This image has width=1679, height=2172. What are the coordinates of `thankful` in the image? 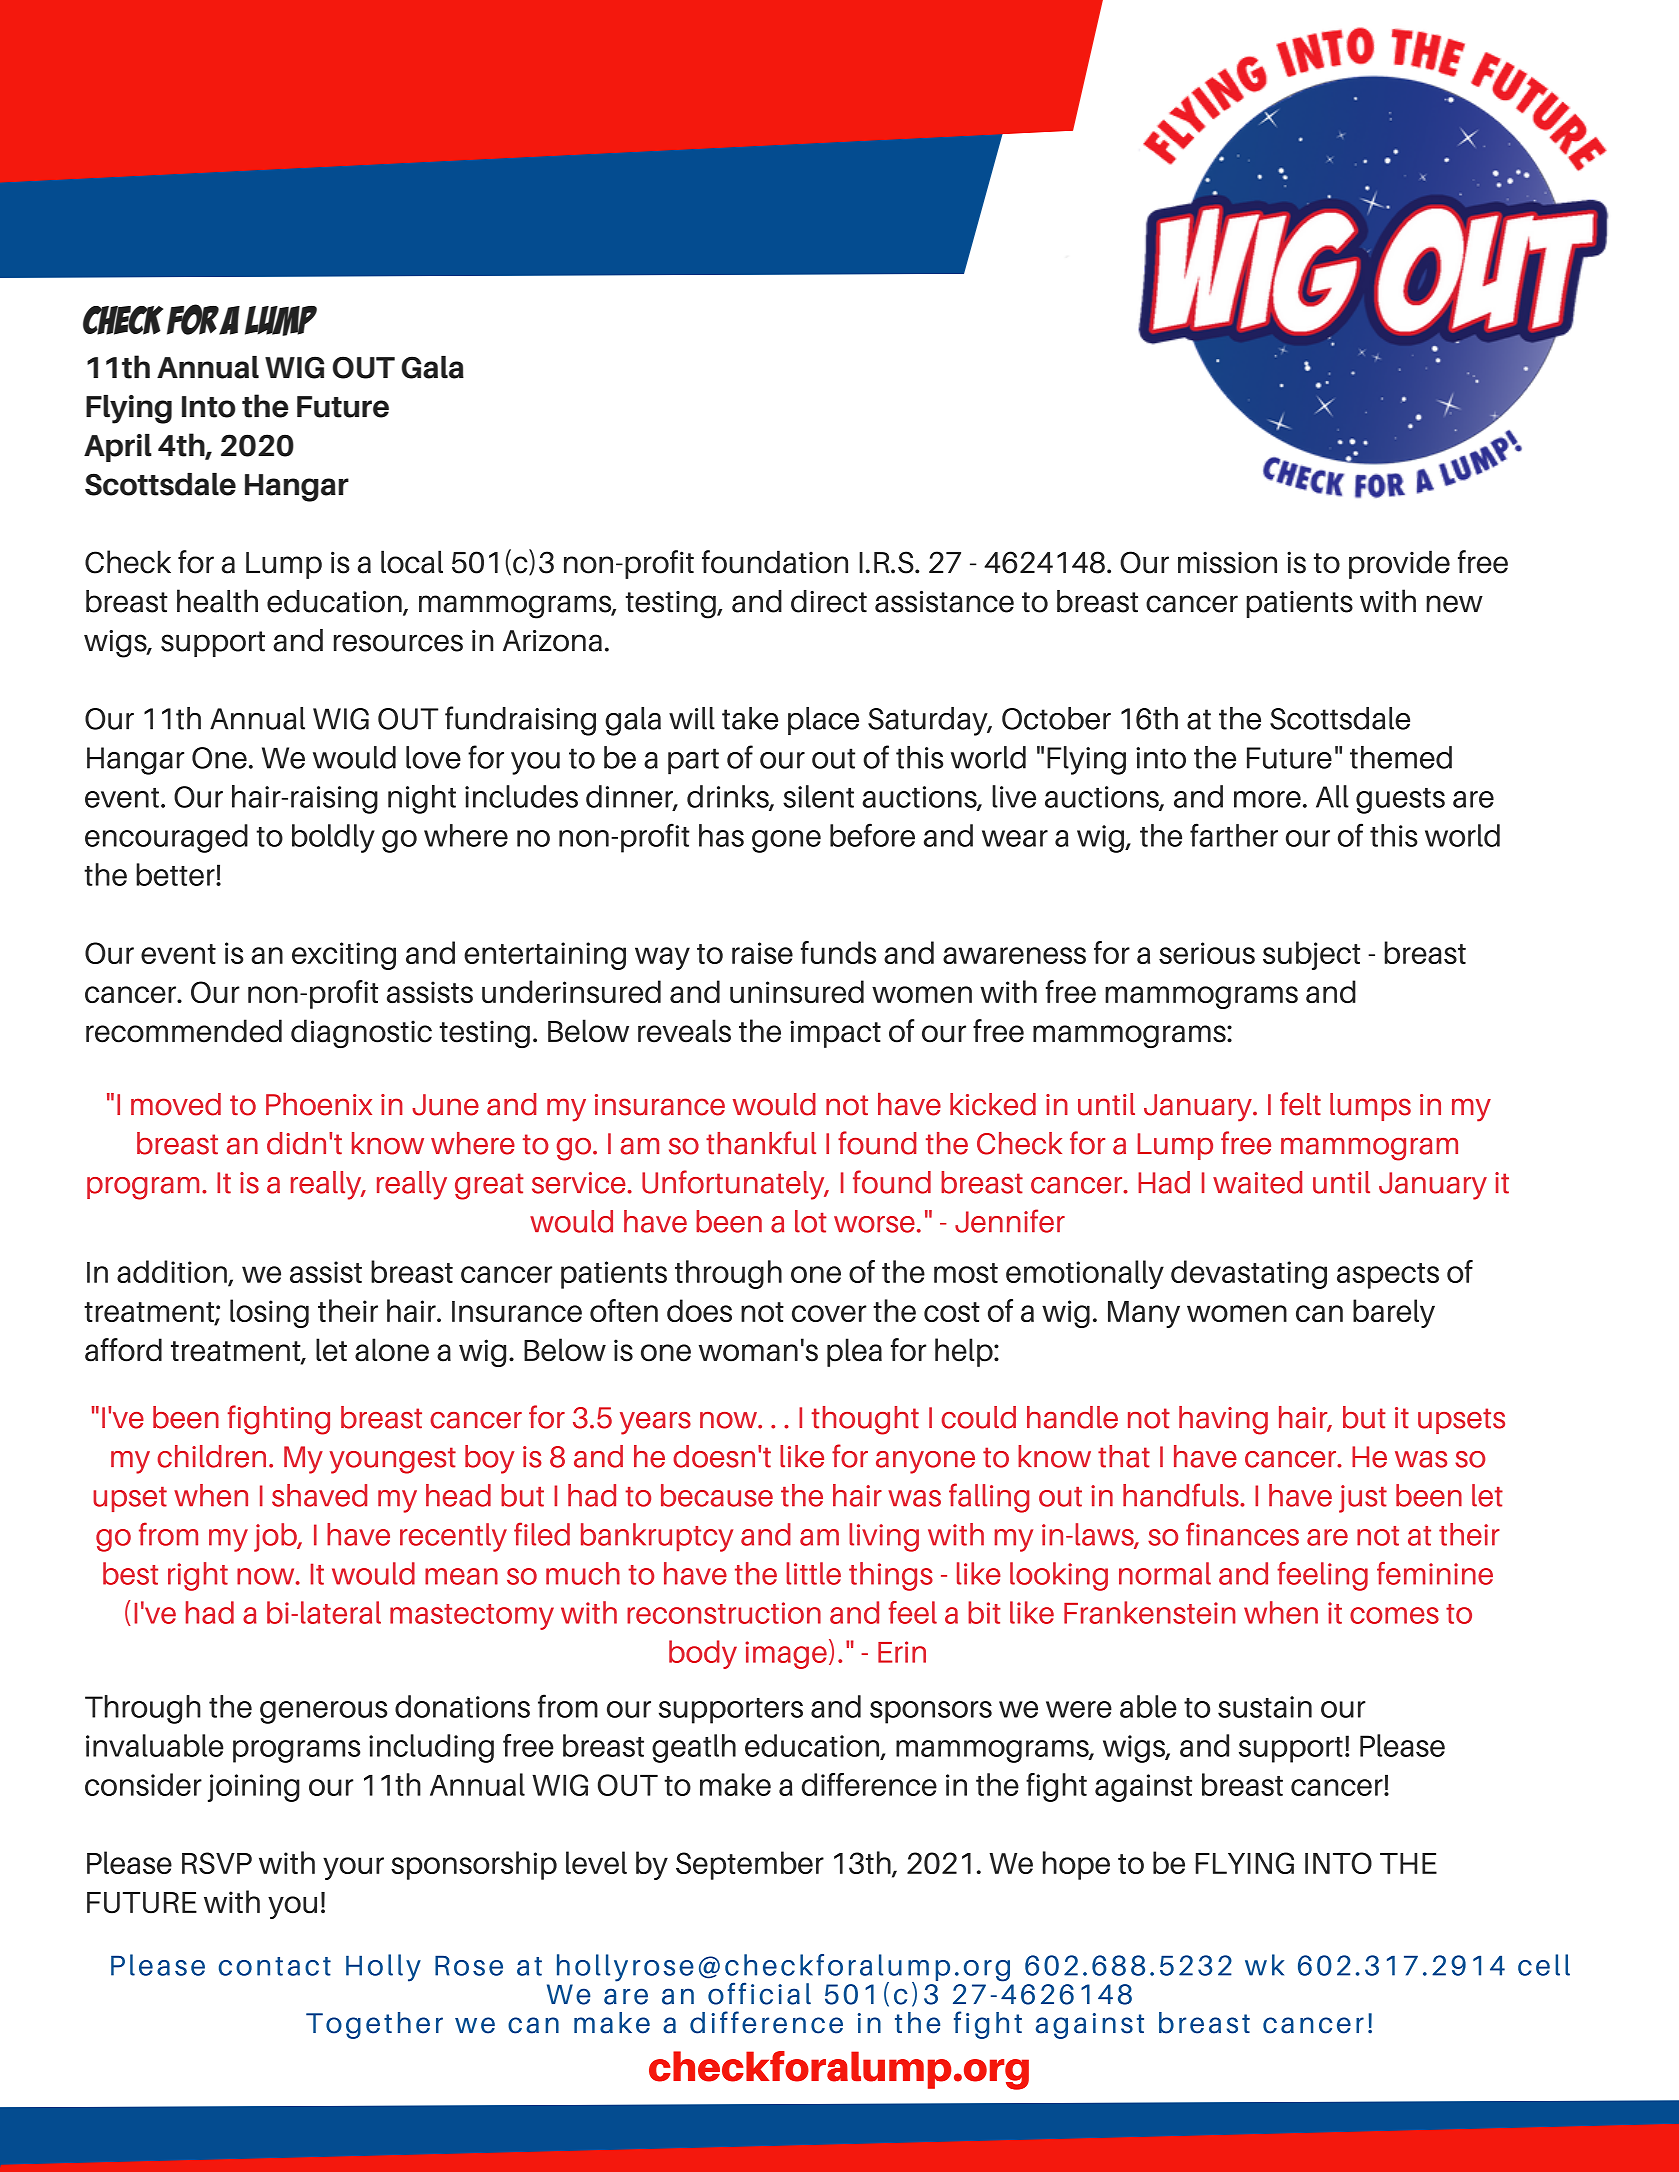 It's located at (761, 1143).
